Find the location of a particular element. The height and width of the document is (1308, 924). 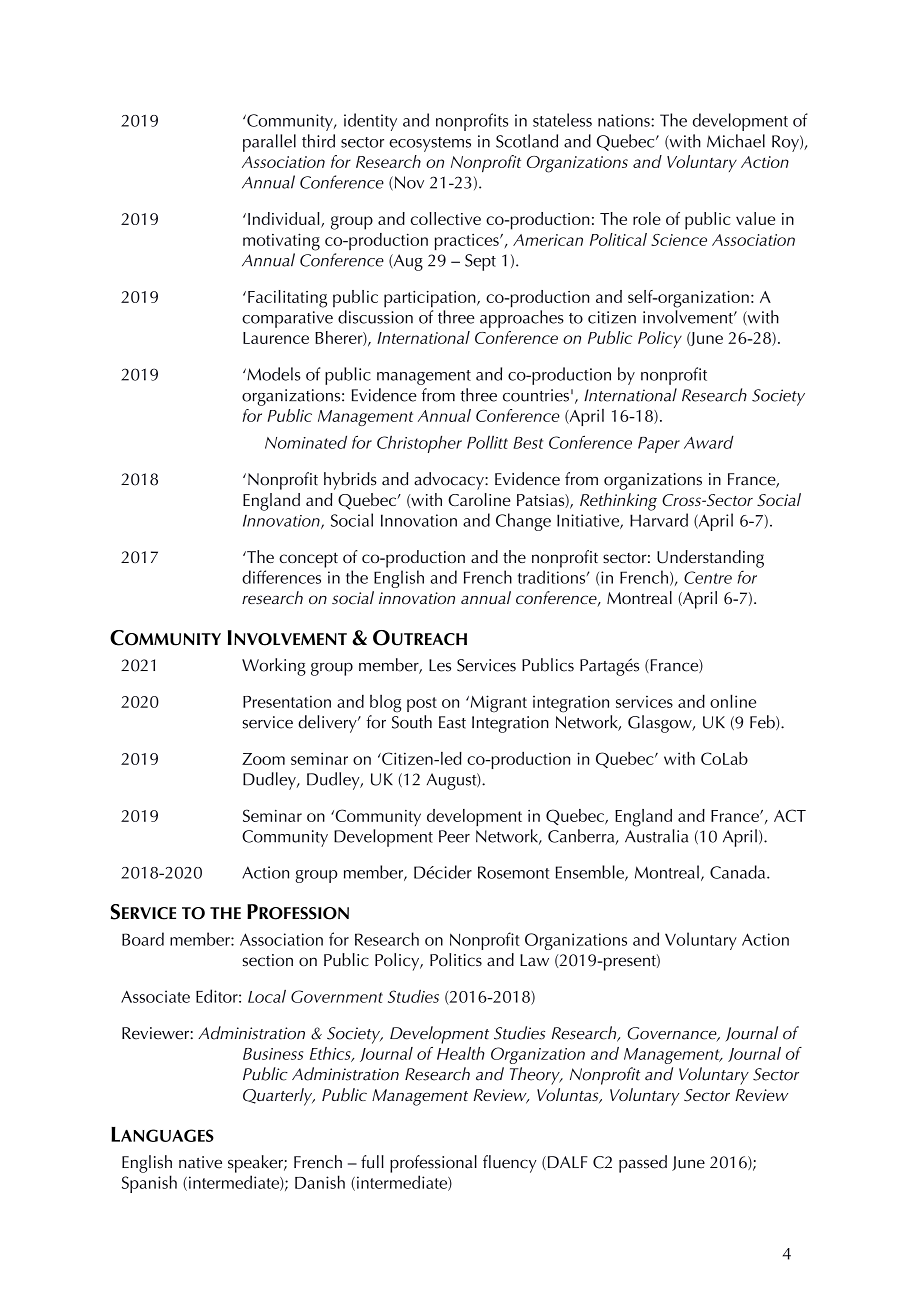

Politics is located at coordinates (456, 959).
